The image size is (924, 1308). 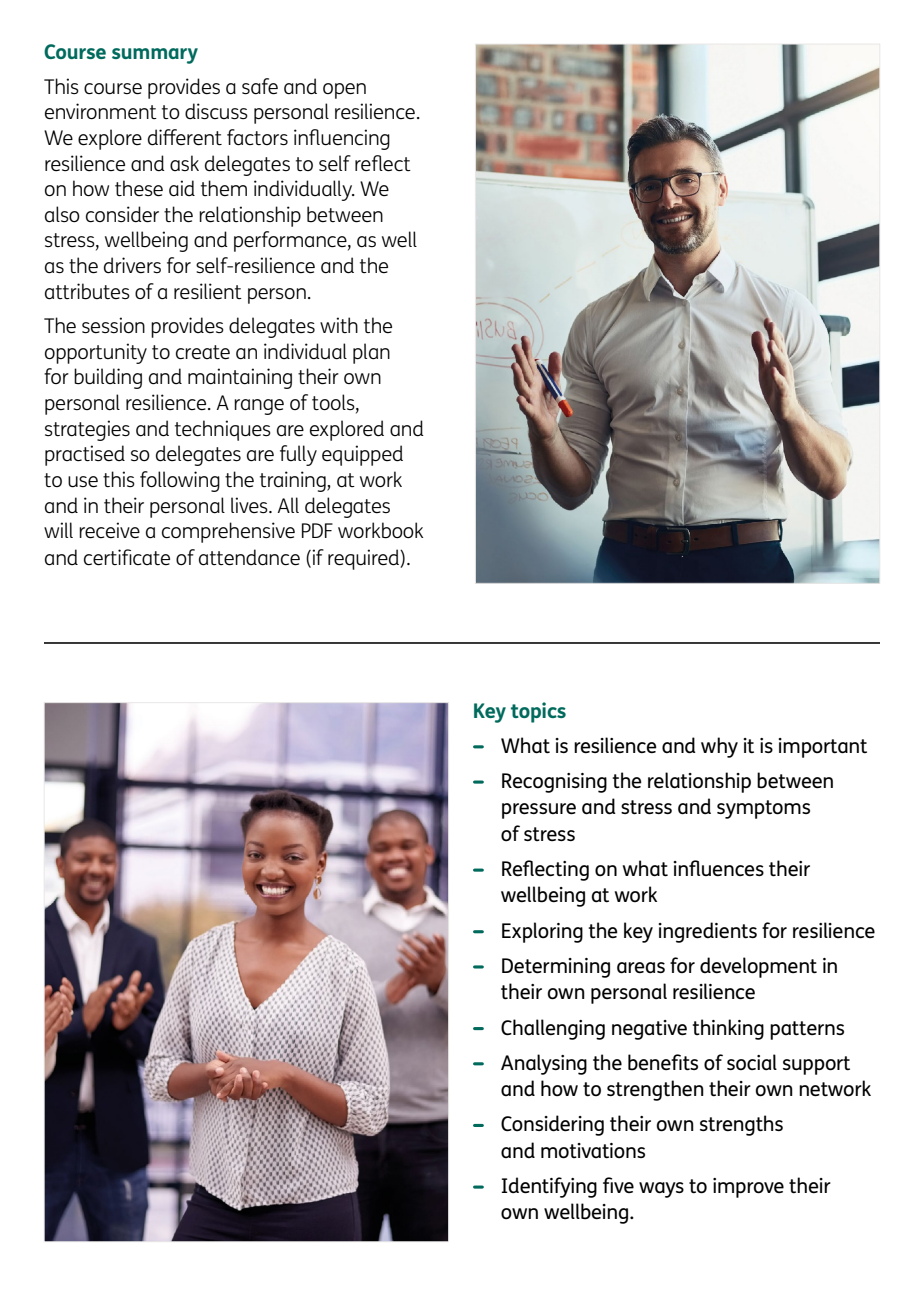 I want to click on summary, so click(x=155, y=56).
